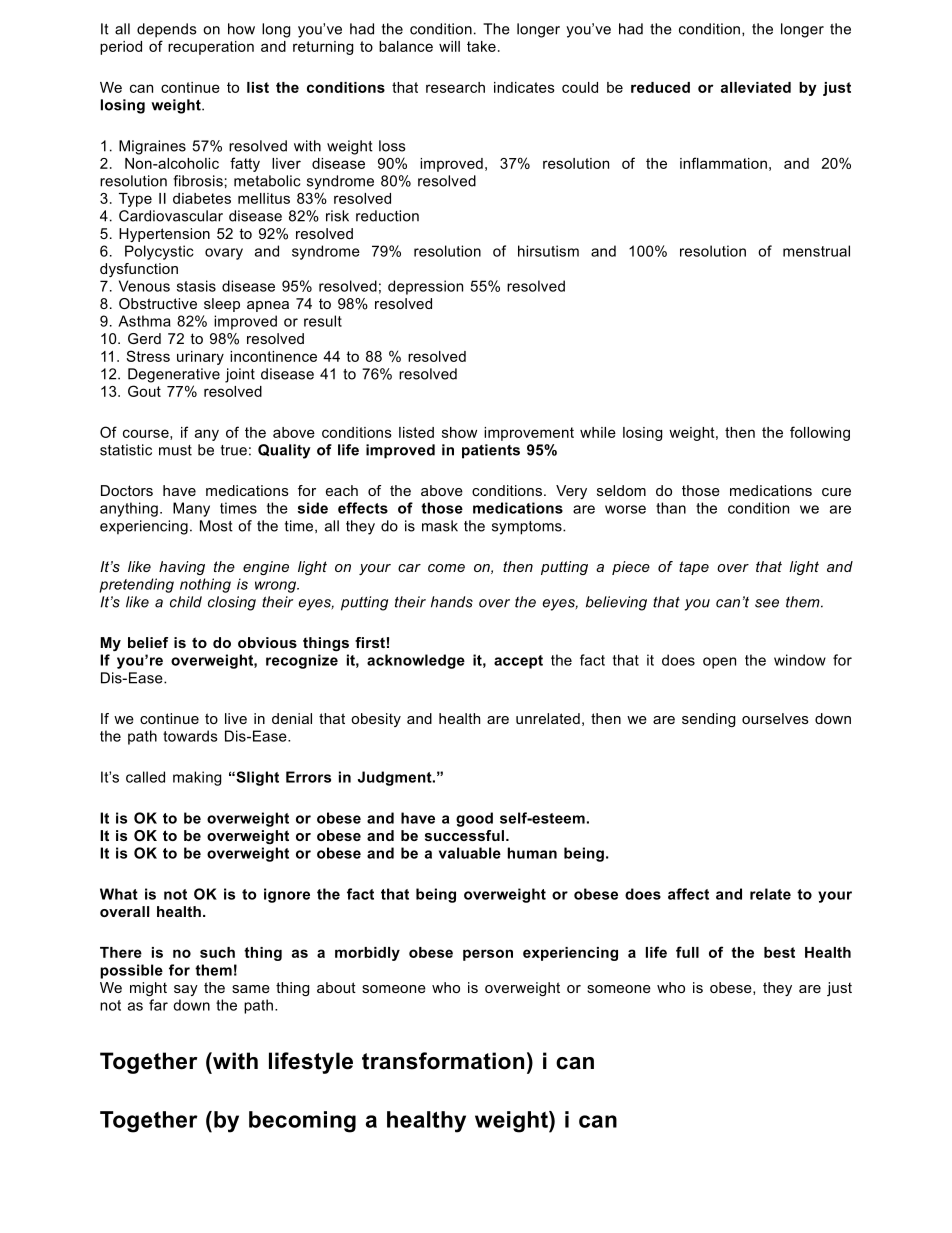  What do you see at coordinates (481, 46) in the document?
I see `take` at bounding box center [481, 46].
